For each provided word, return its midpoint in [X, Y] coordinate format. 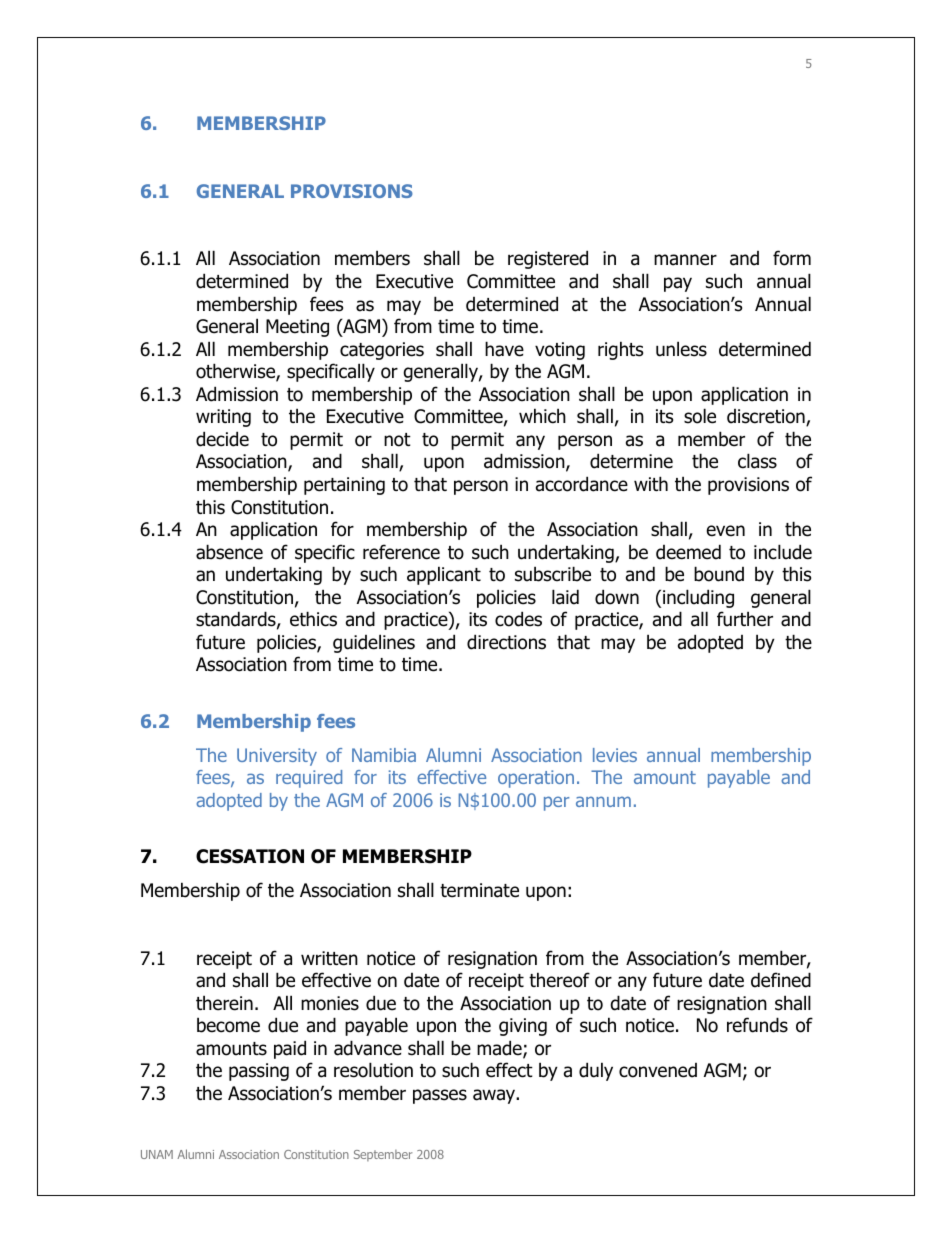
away [495, 1096]
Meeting [297, 328]
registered [548, 259]
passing [259, 1072]
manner [685, 260]
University [277, 757]
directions [506, 642]
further [745, 619]
